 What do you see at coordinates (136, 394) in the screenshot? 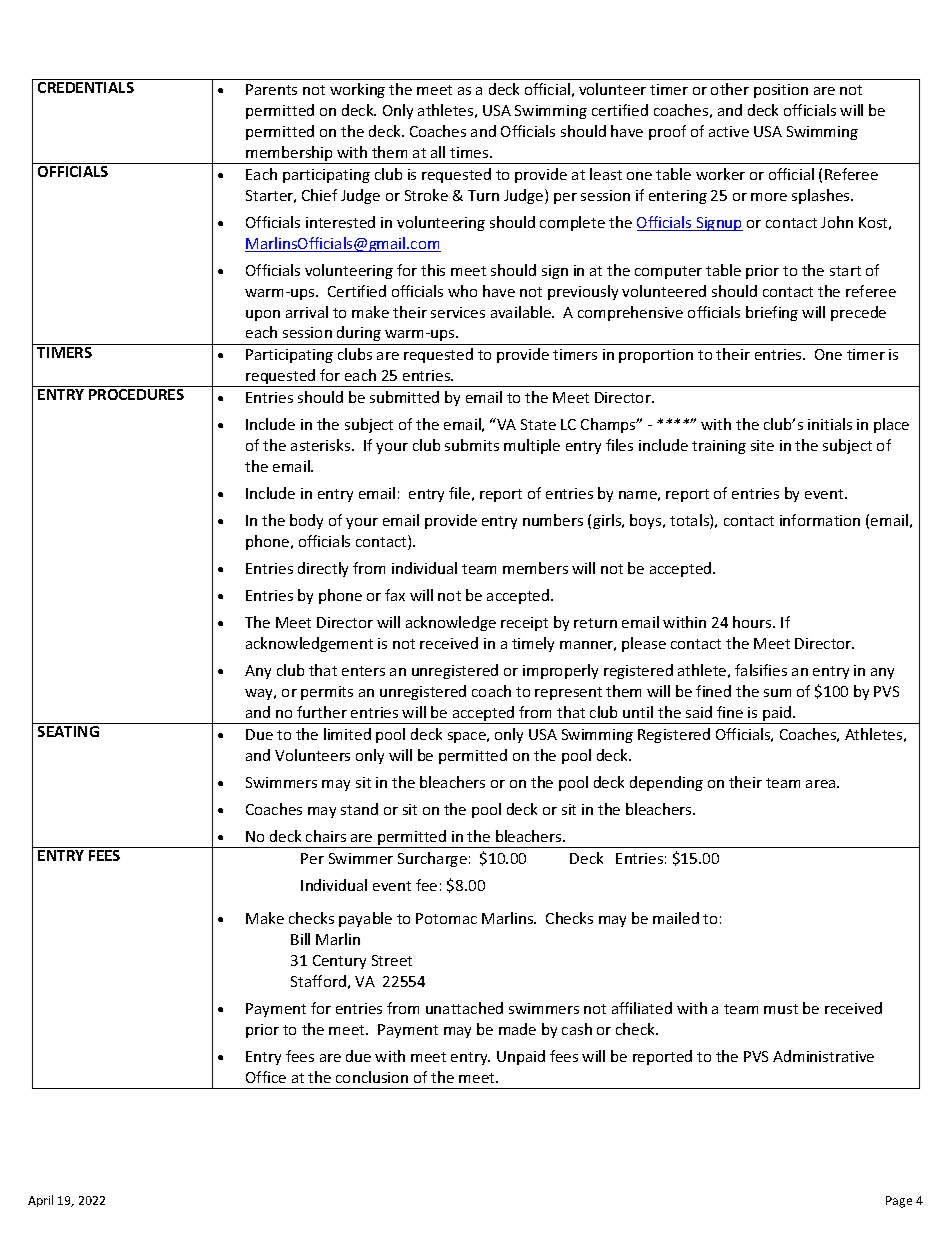
I see `PROCEDURES` at bounding box center [136, 394].
